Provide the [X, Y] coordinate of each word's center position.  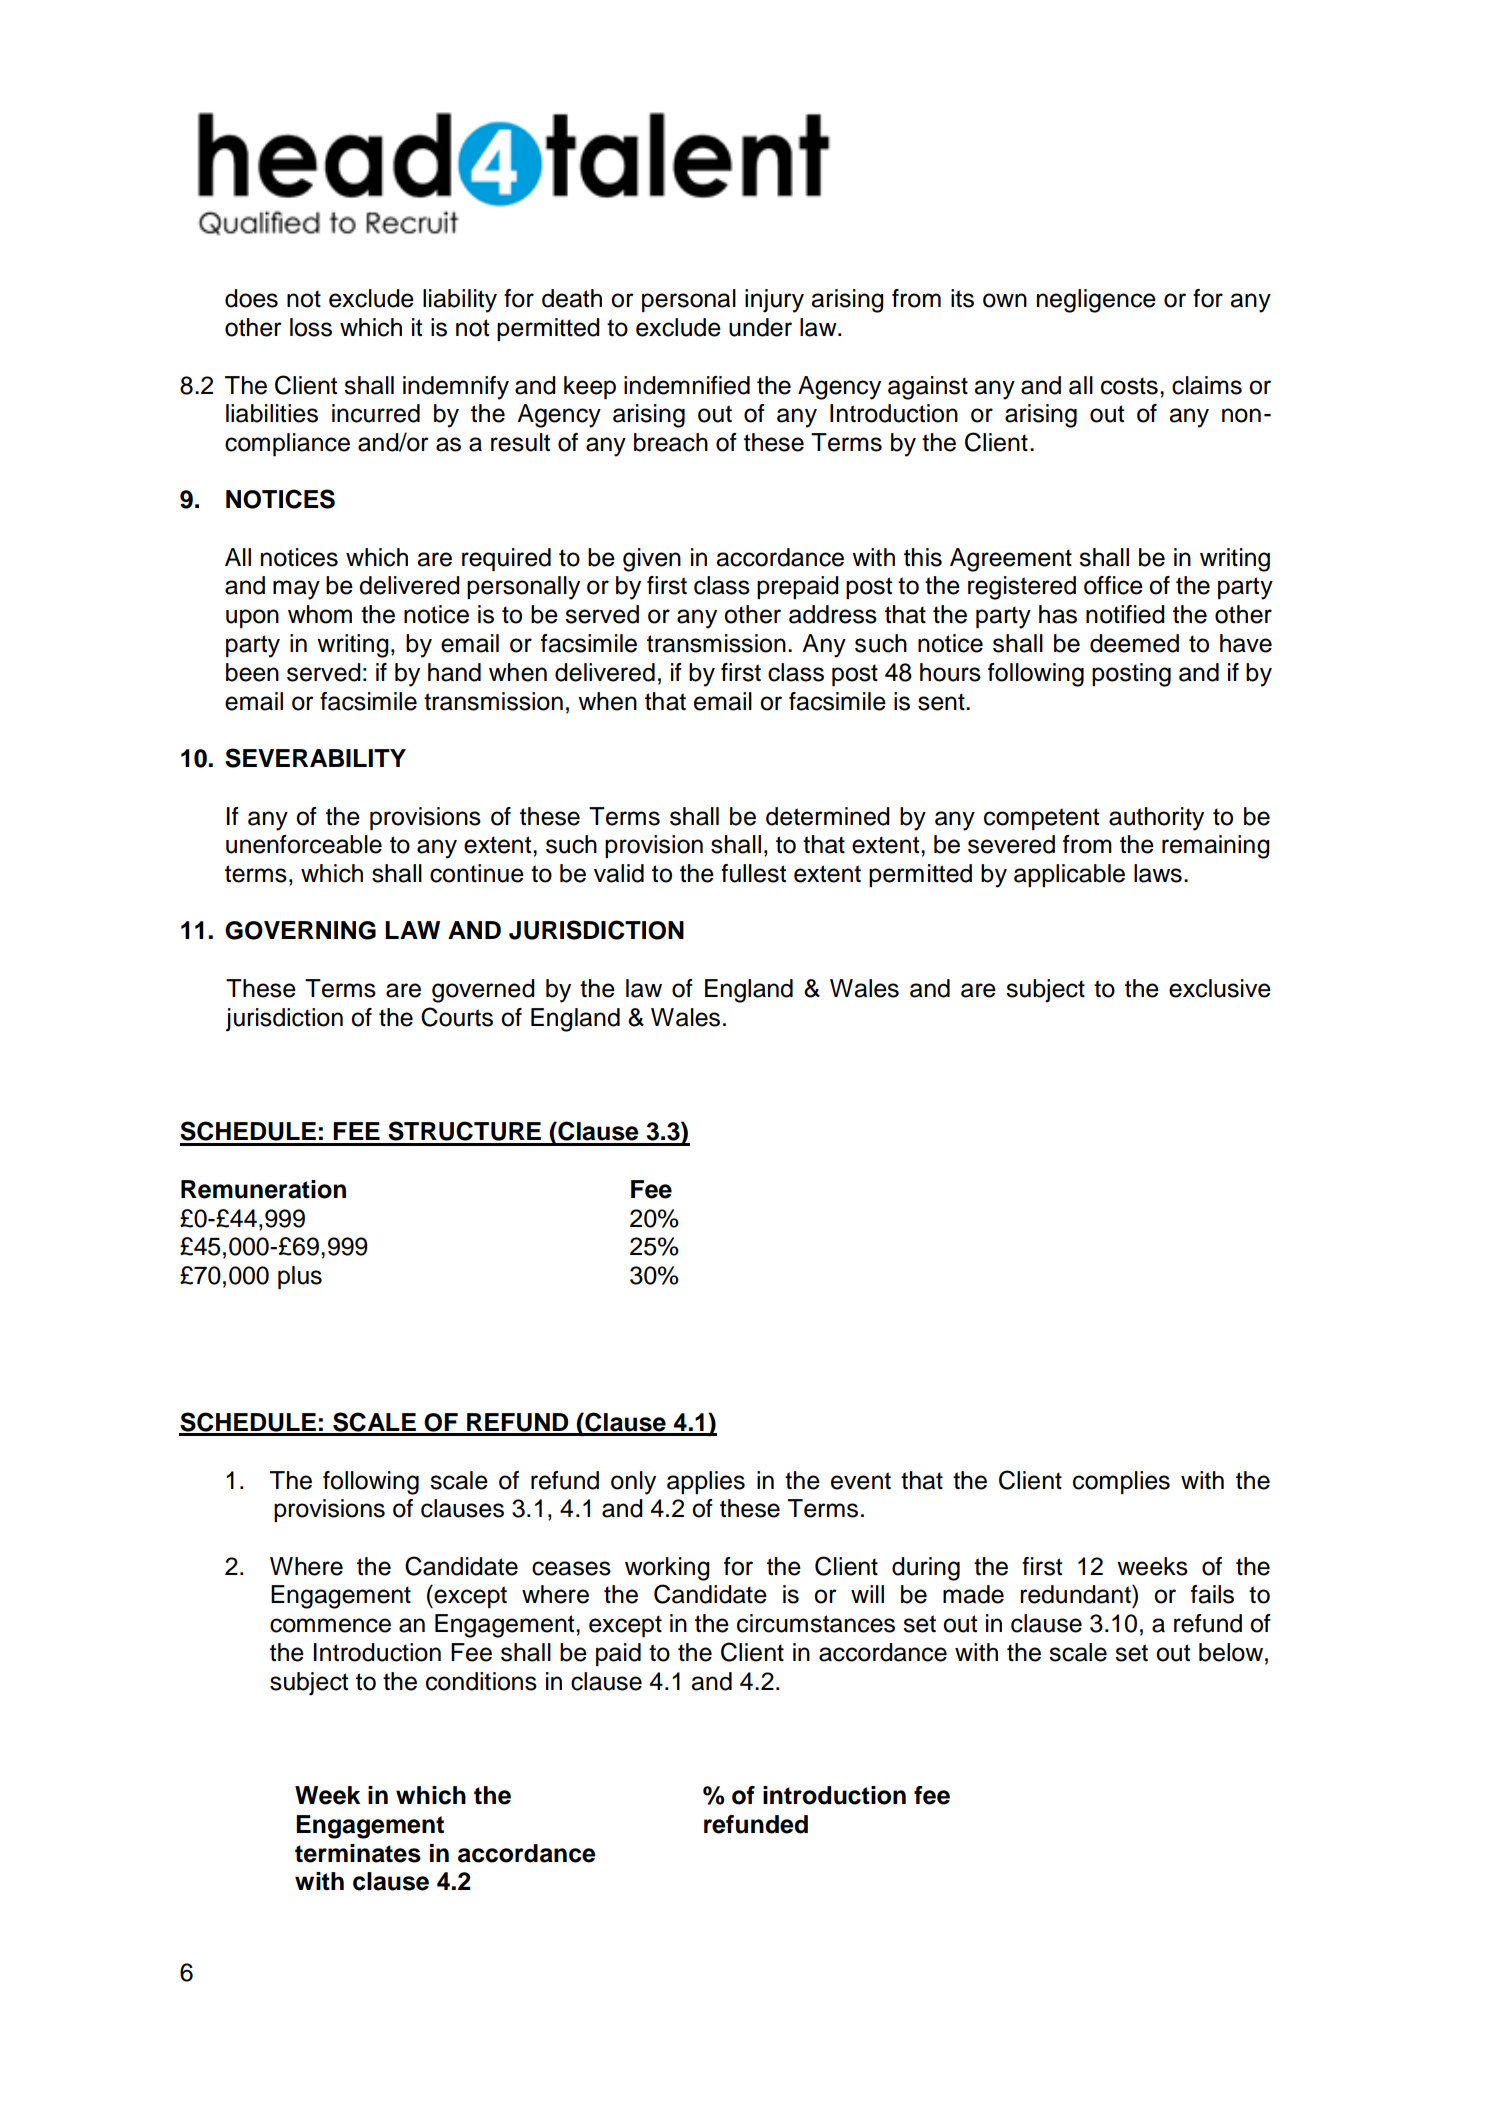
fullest [753, 873]
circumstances [816, 1623]
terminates [358, 1853]
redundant [1076, 1594]
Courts [457, 1017]
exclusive [1220, 988]
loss [311, 327]
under [760, 327]
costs [1129, 386]
